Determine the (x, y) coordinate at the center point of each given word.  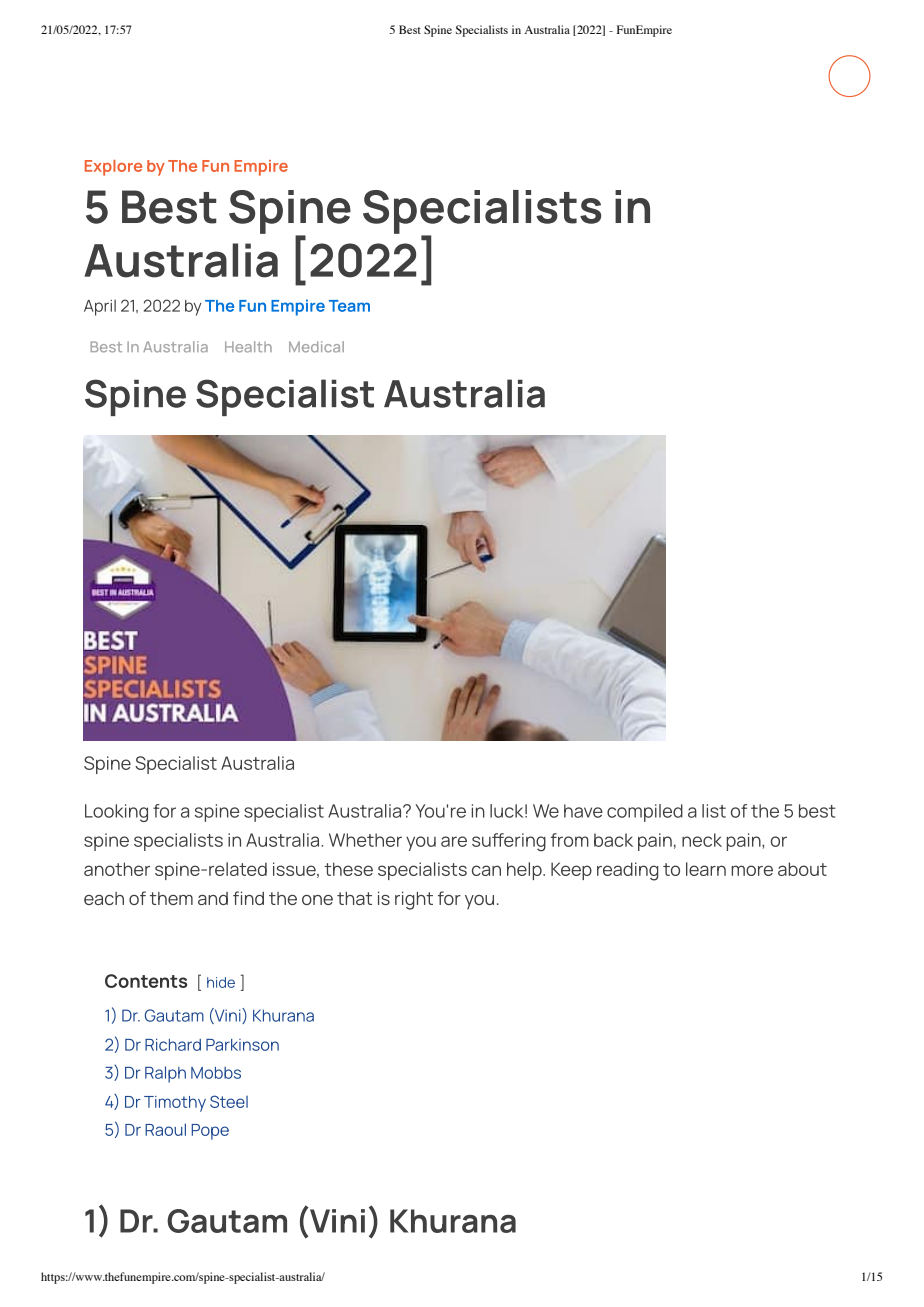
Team (349, 306)
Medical (316, 347)
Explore (113, 168)
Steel (229, 1101)
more (752, 870)
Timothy (175, 1104)
